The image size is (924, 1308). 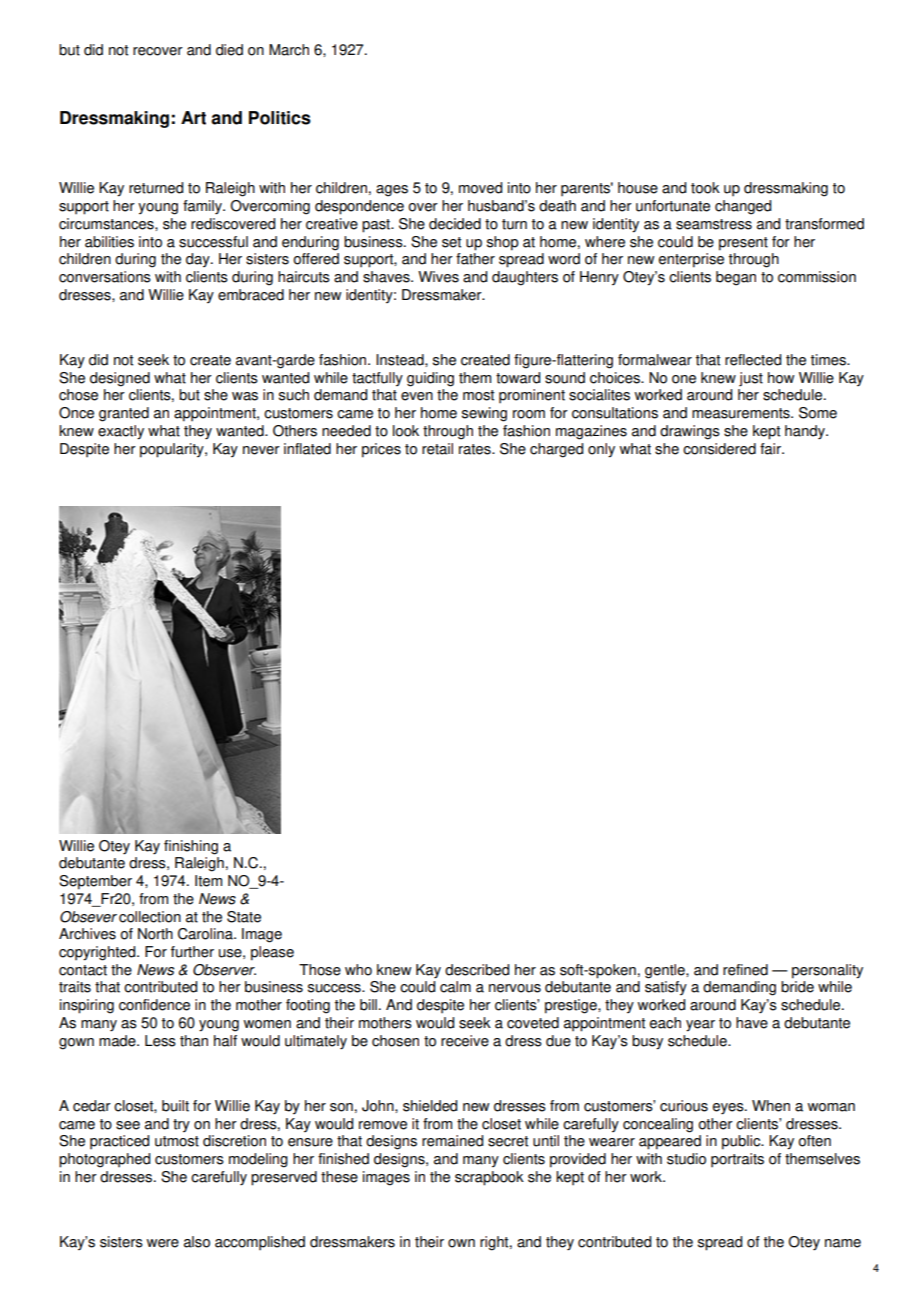 I want to click on public, so click(x=742, y=1142).
